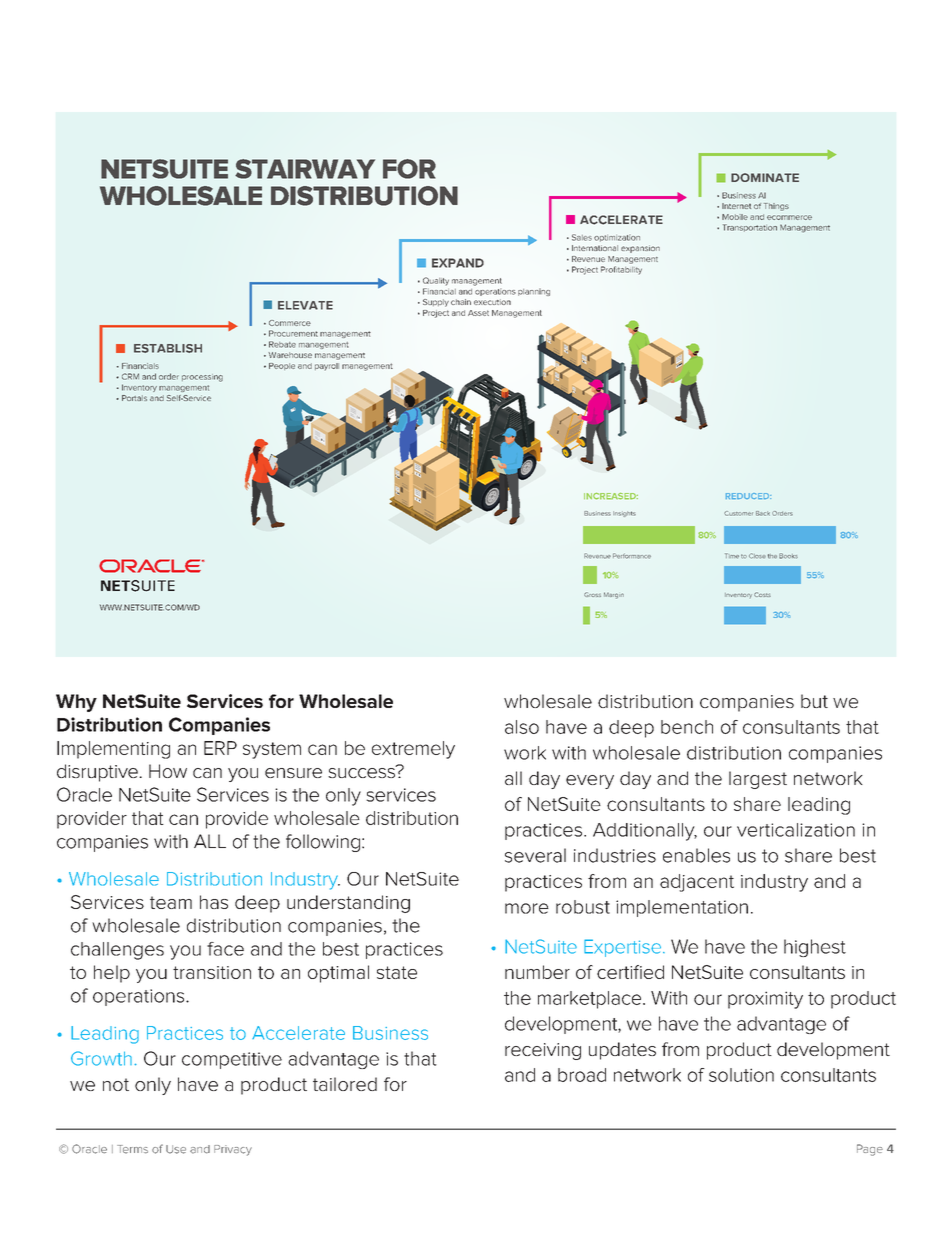  I want to click on Costs, so click(762, 594).
